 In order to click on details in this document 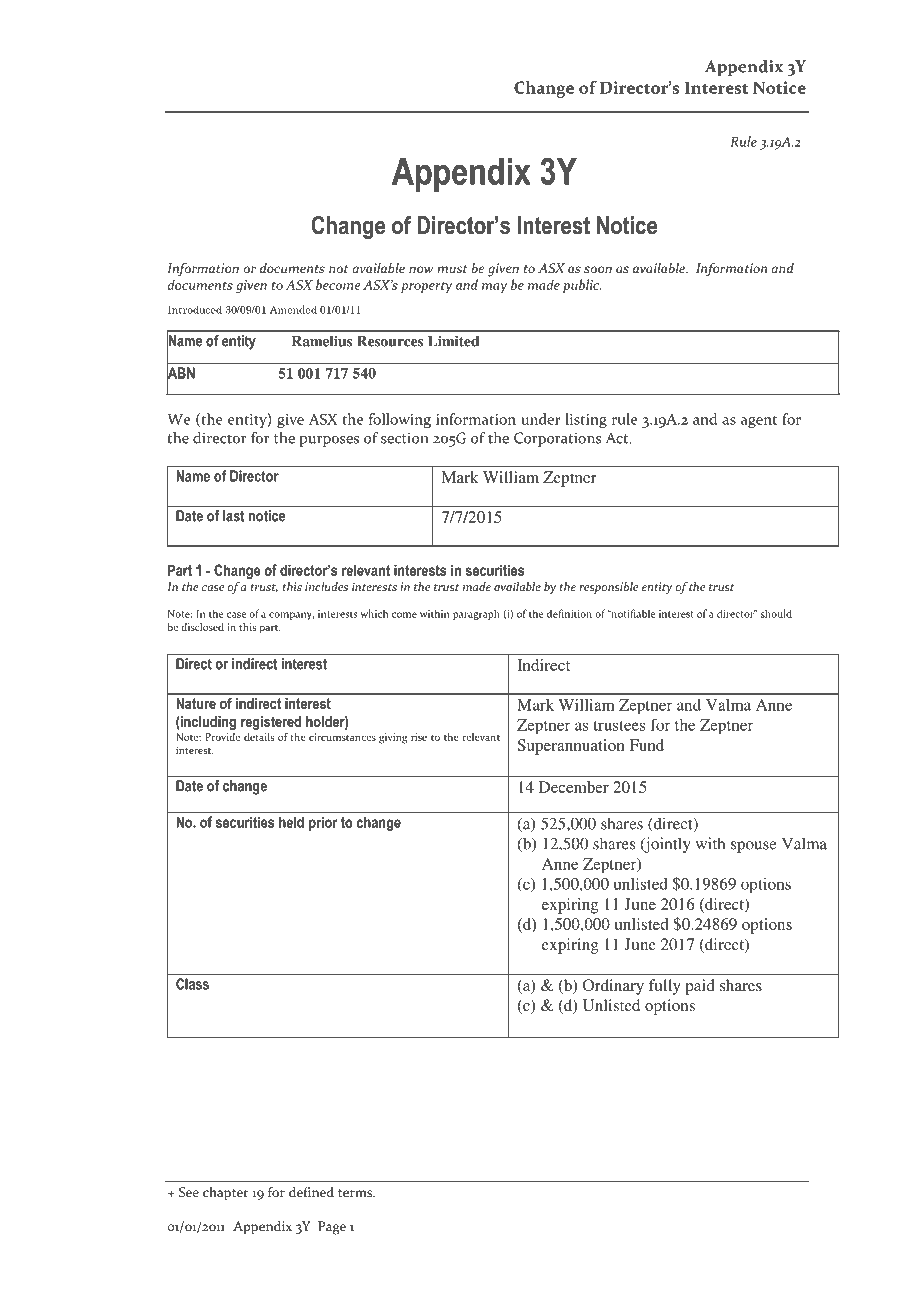, I will do `click(259, 735)`.
